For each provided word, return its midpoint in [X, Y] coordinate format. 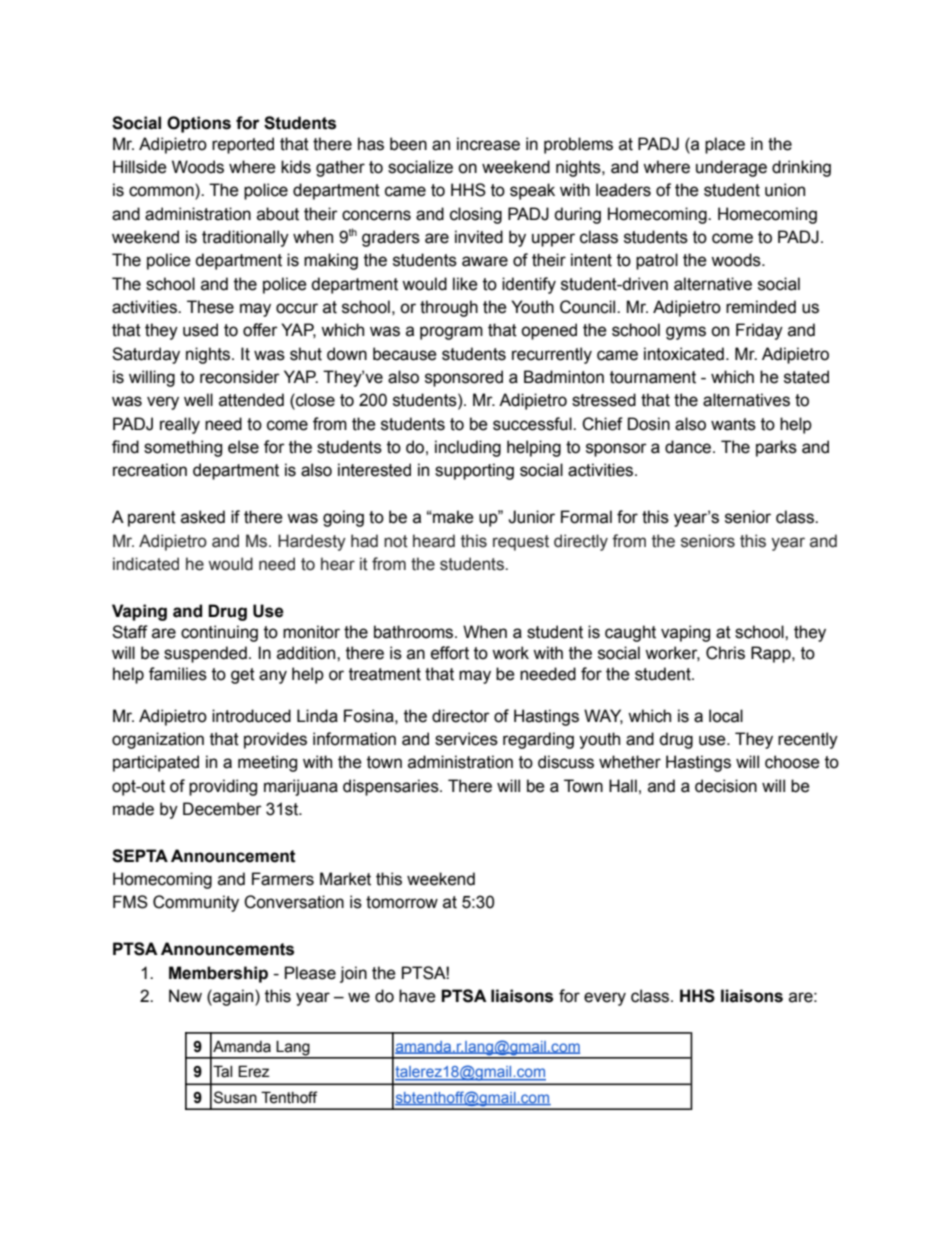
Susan [235, 1097]
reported [243, 145]
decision [726, 786]
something [183, 448]
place [725, 145]
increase [488, 144]
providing [223, 787]
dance [689, 447]
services [466, 739]
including [468, 448]
